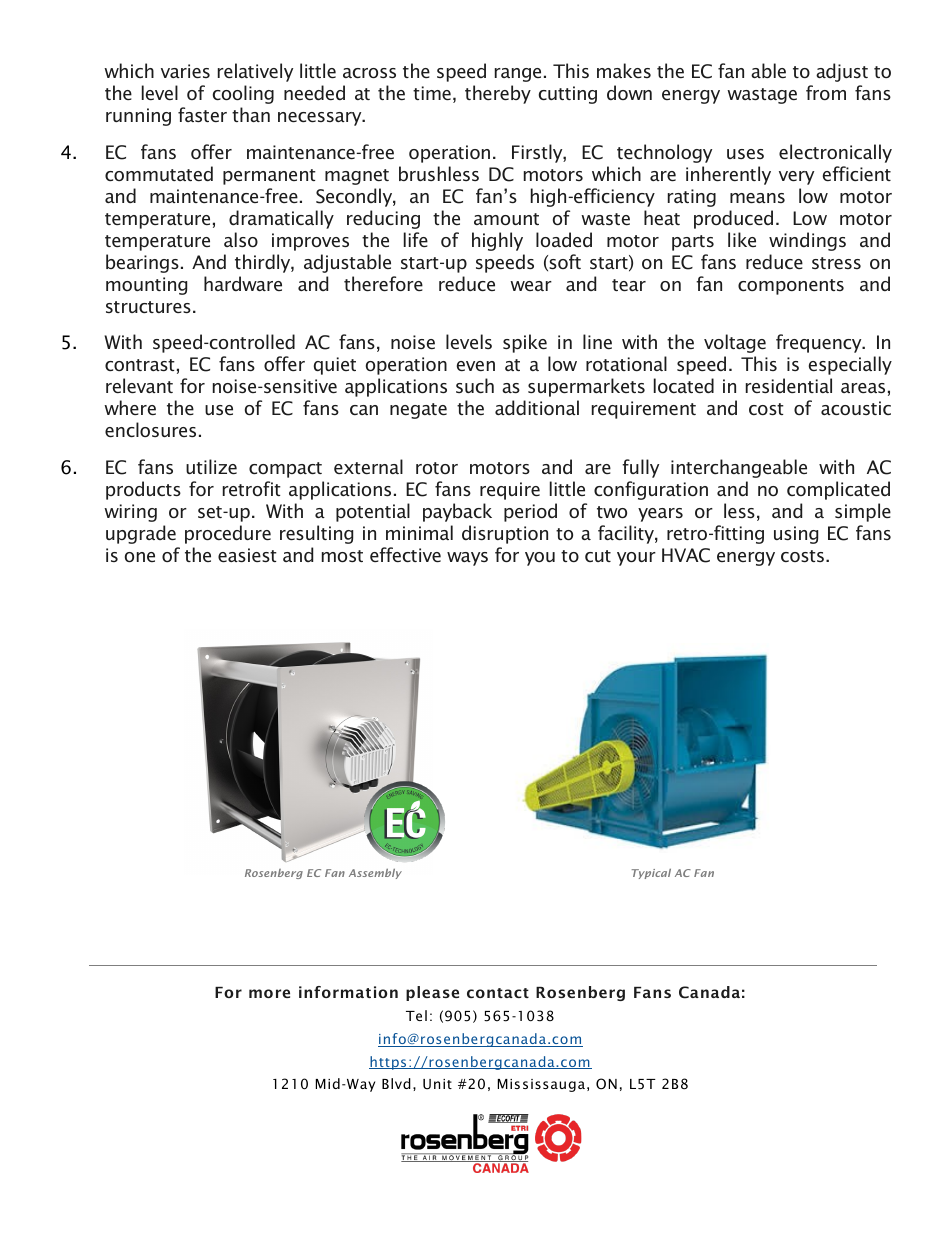  What do you see at coordinates (762, 96) in the page?
I see `wastage` at bounding box center [762, 96].
